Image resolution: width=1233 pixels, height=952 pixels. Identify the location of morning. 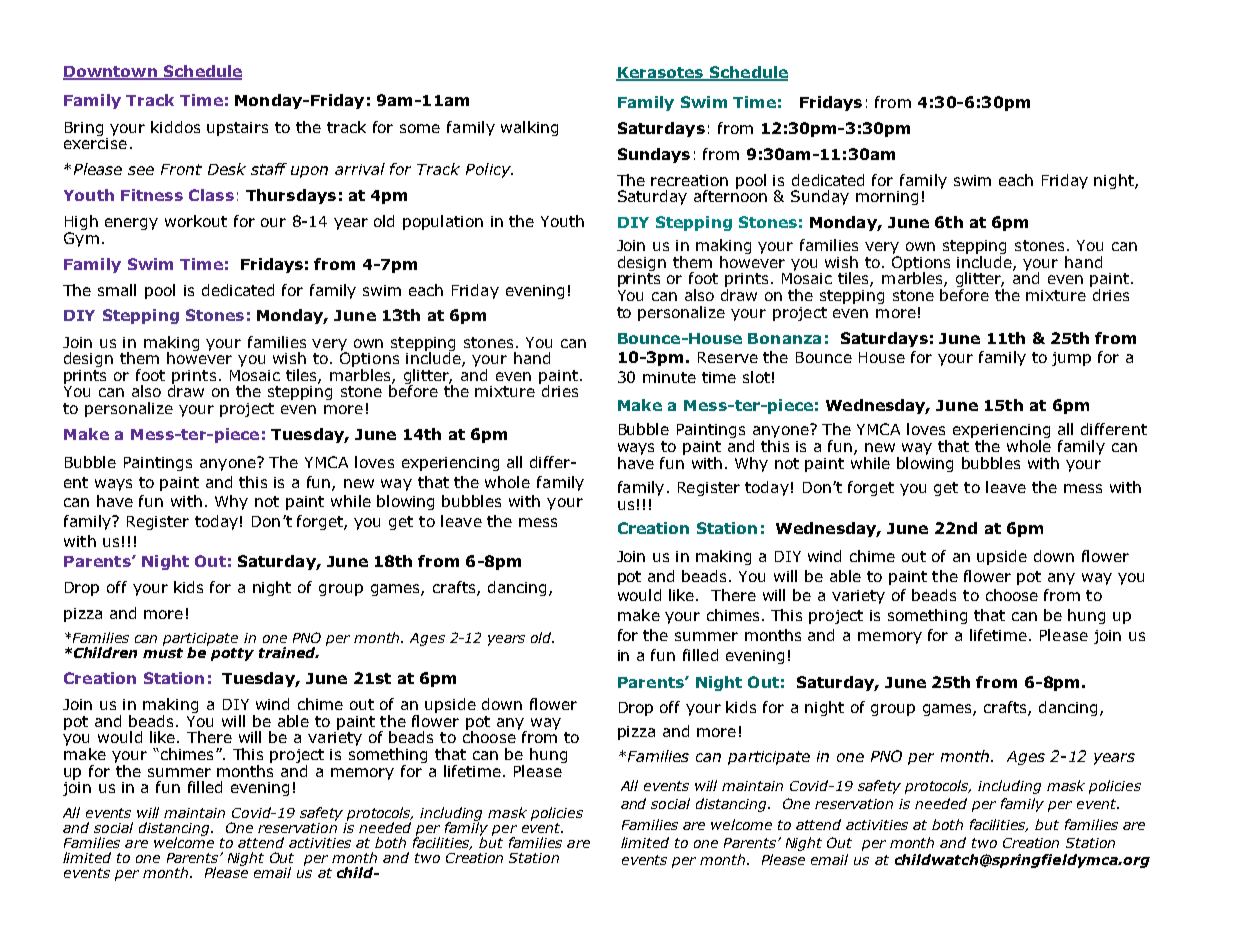
(887, 198).
